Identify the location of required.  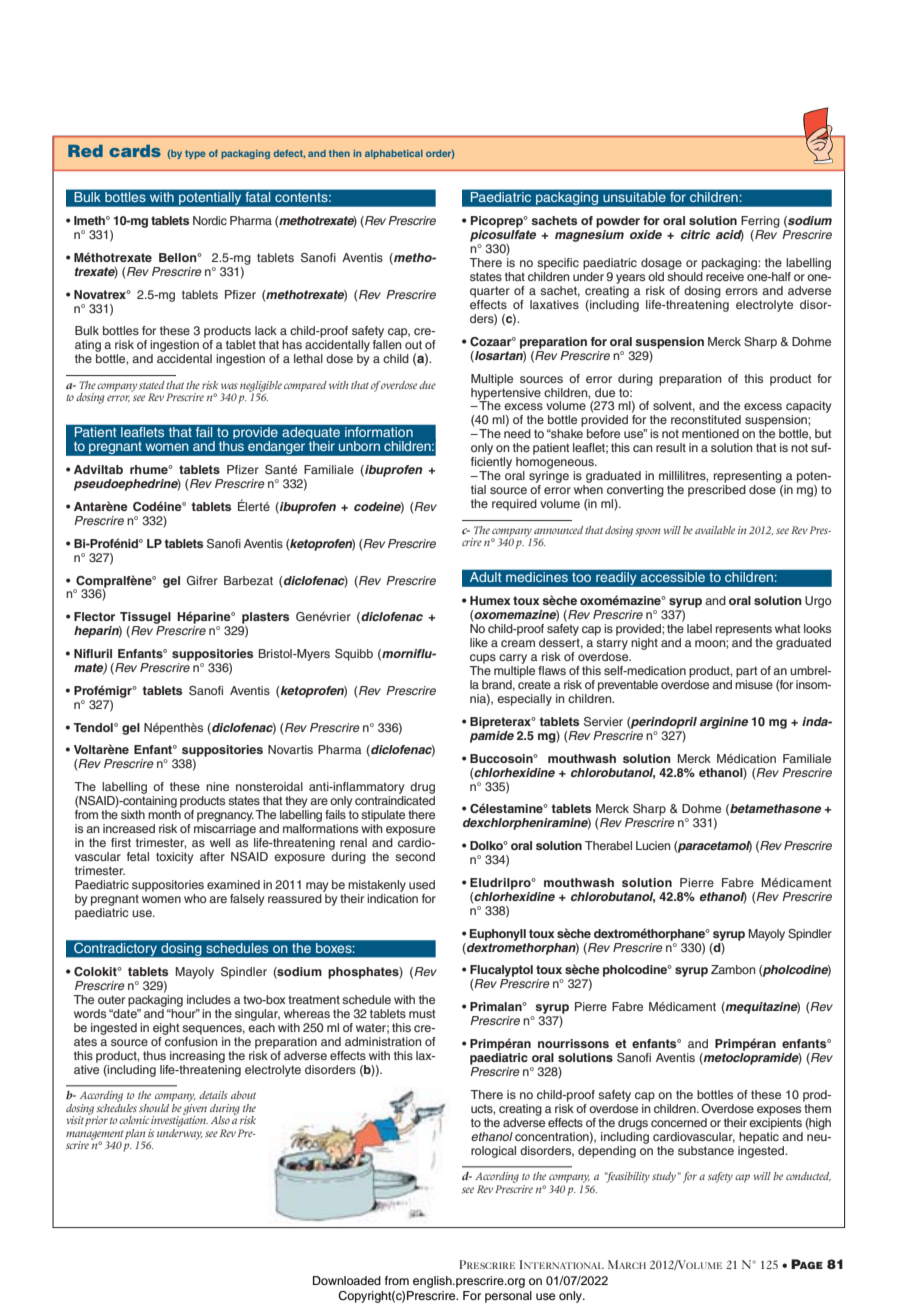
(514, 505).
